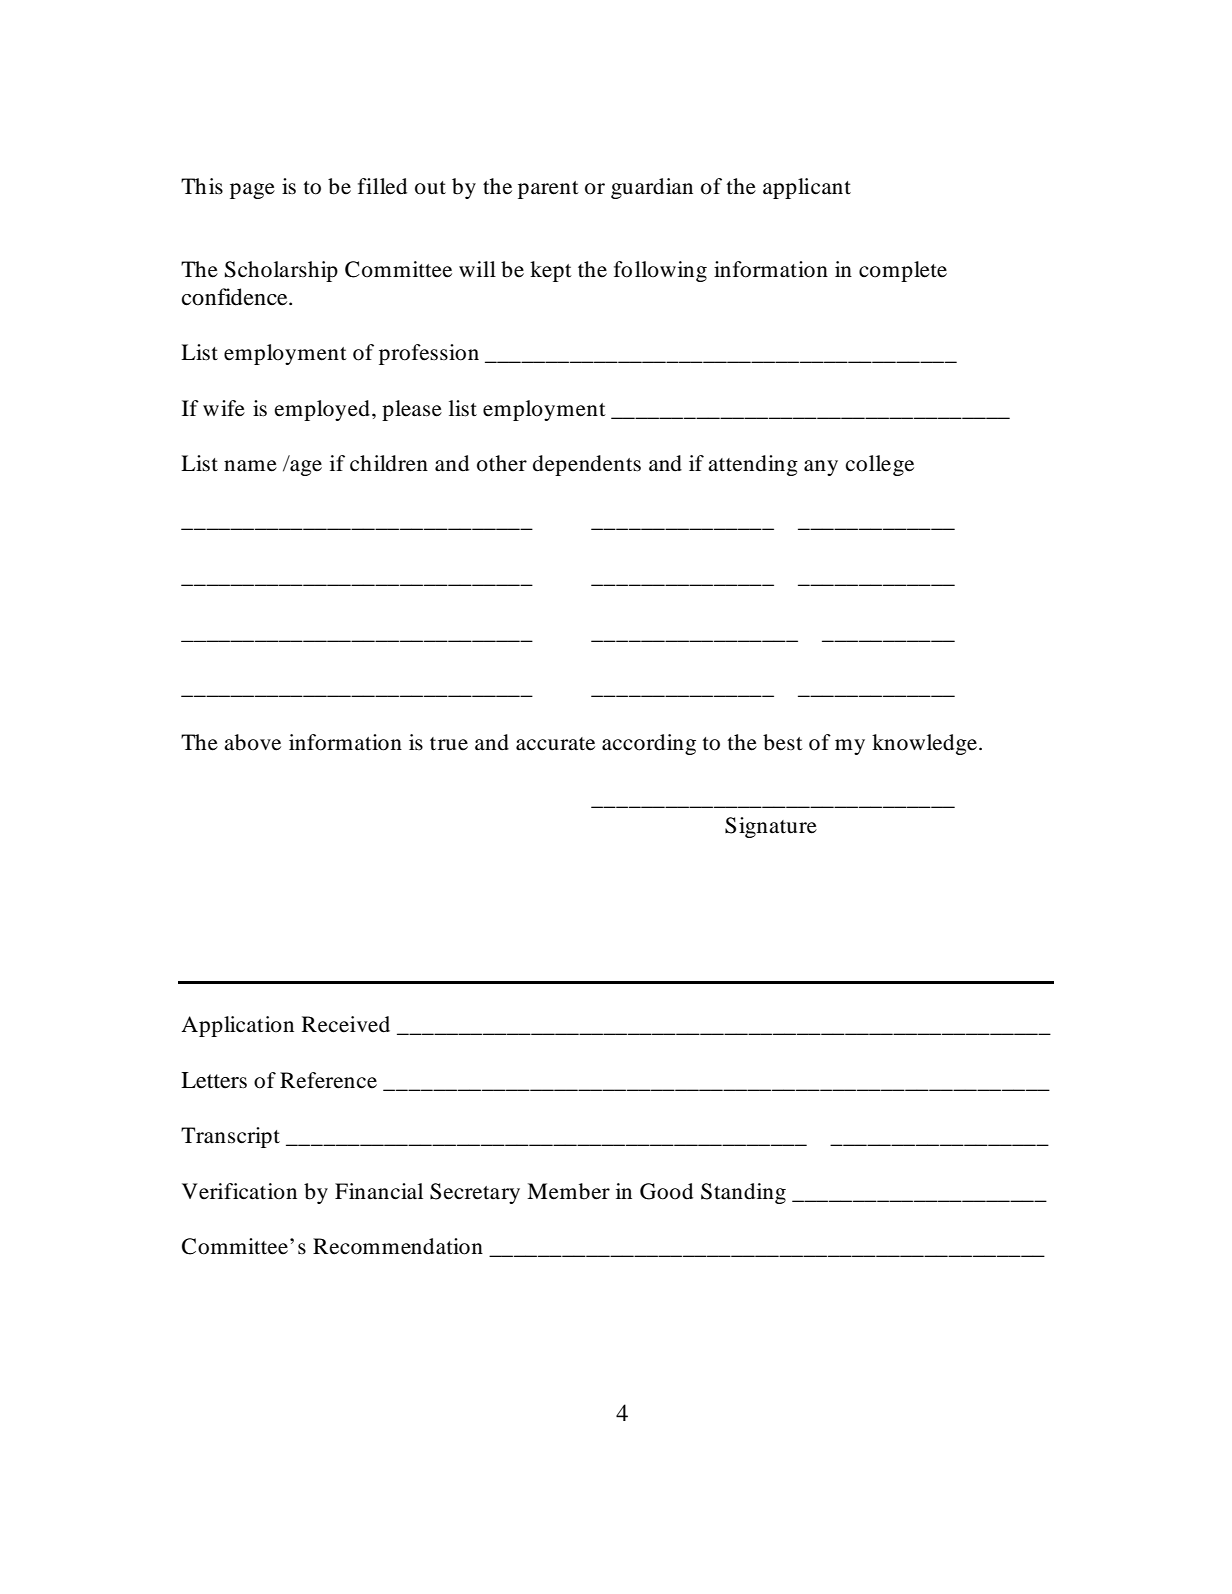 The height and width of the screenshot is (1594, 1232). I want to click on page, so click(252, 191).
